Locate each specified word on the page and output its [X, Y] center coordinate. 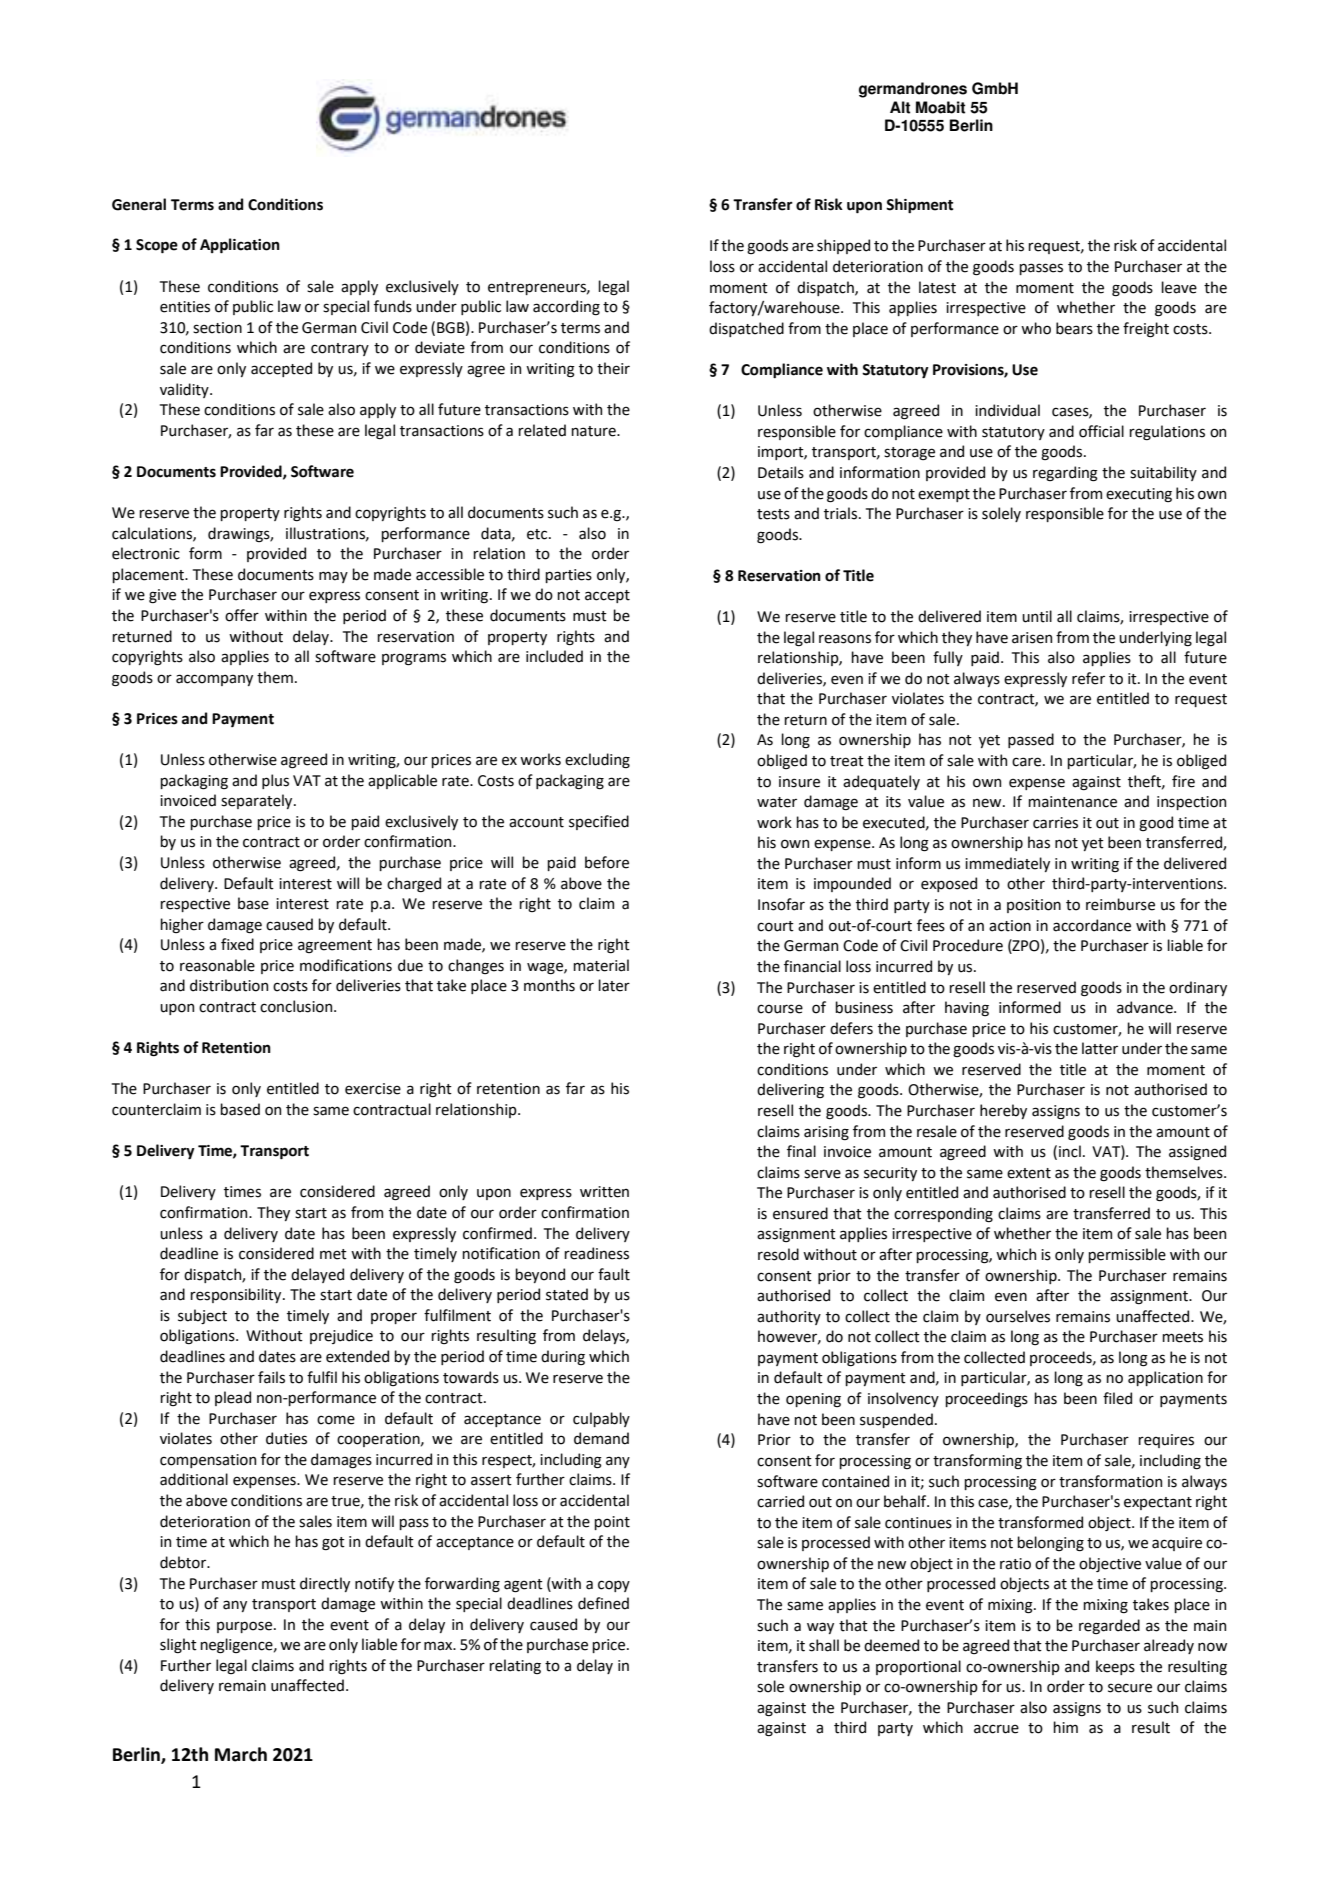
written [604, 1192]
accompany [214, 680]
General [139, 204]
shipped [843, 246]
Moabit [940, 107]
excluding [597, 760]
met [333, 1254]
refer [1088, 678]
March [241, 1754]
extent [1029, 1173]
